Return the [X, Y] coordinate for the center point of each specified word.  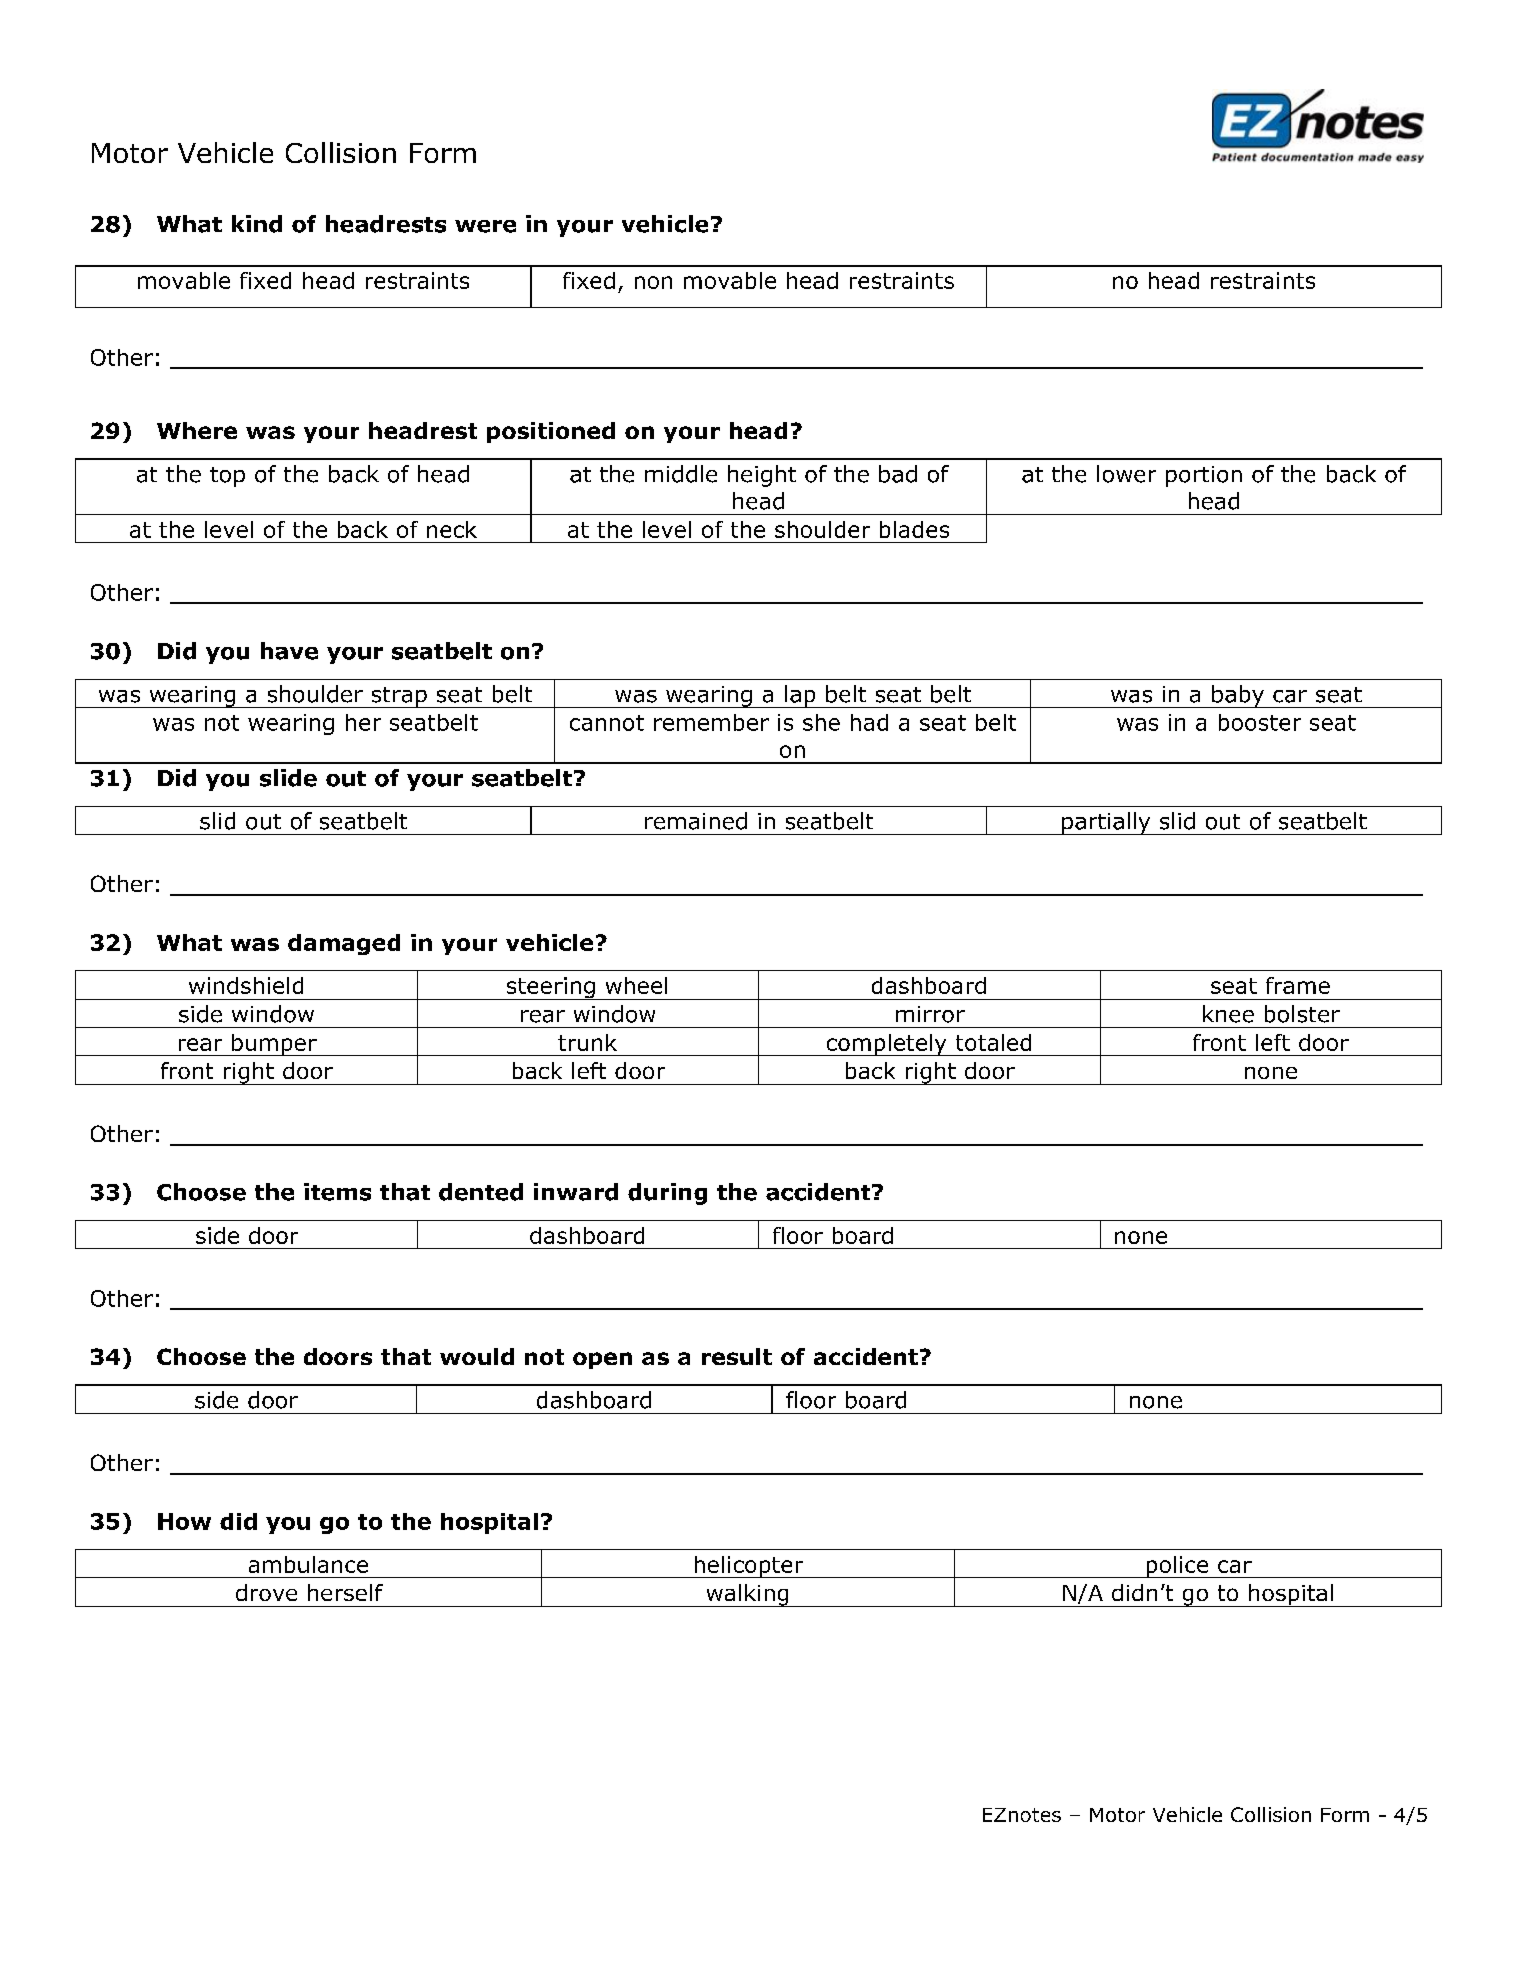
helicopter [749, 1567]
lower [1126, 474]
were [485, 226]
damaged [344, 944]
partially [1106, 823]
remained [696, 821]
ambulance [308, 1564]
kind [257, 224]
